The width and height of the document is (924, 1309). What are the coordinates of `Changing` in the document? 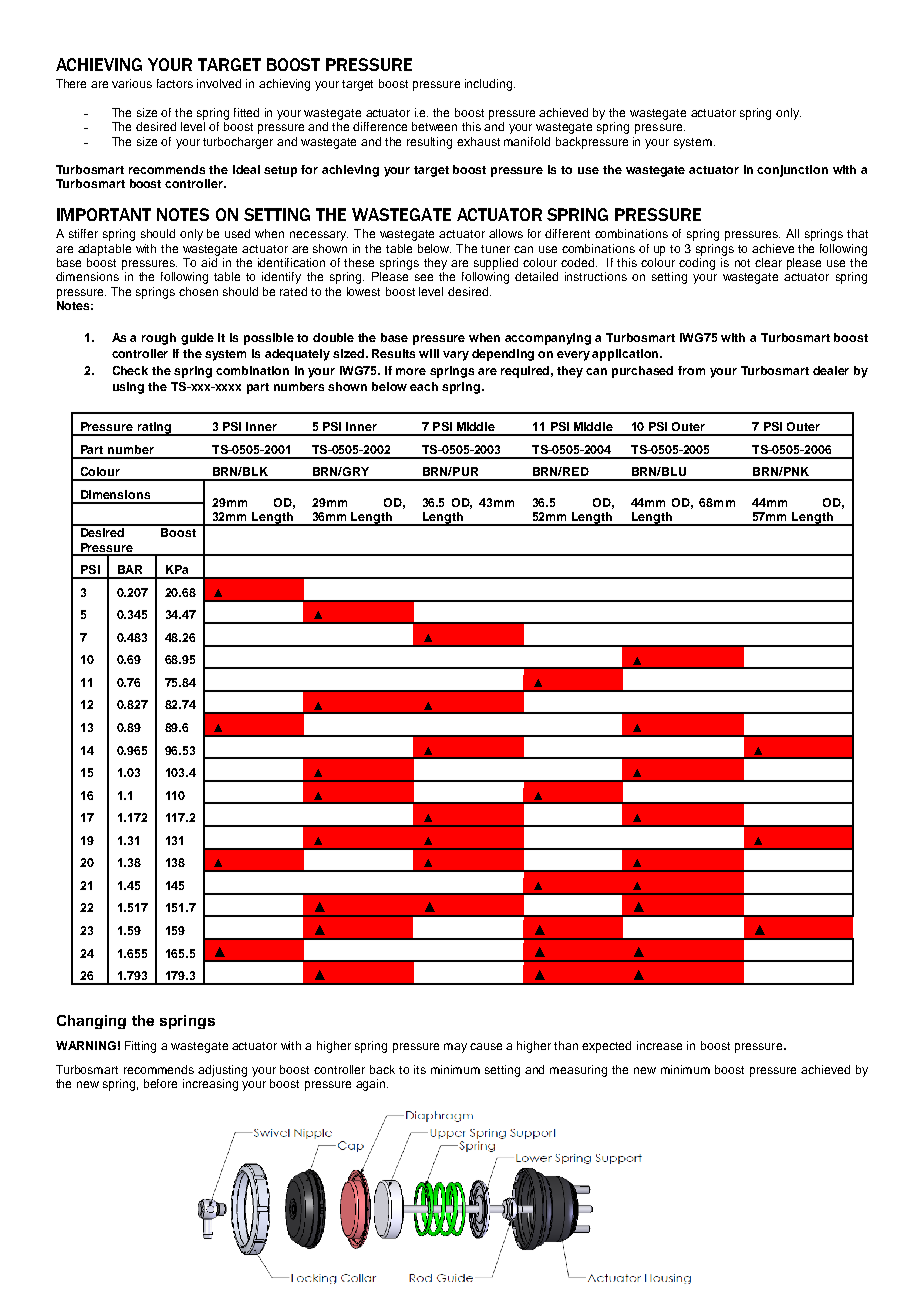 It's located at (91, 1022).
